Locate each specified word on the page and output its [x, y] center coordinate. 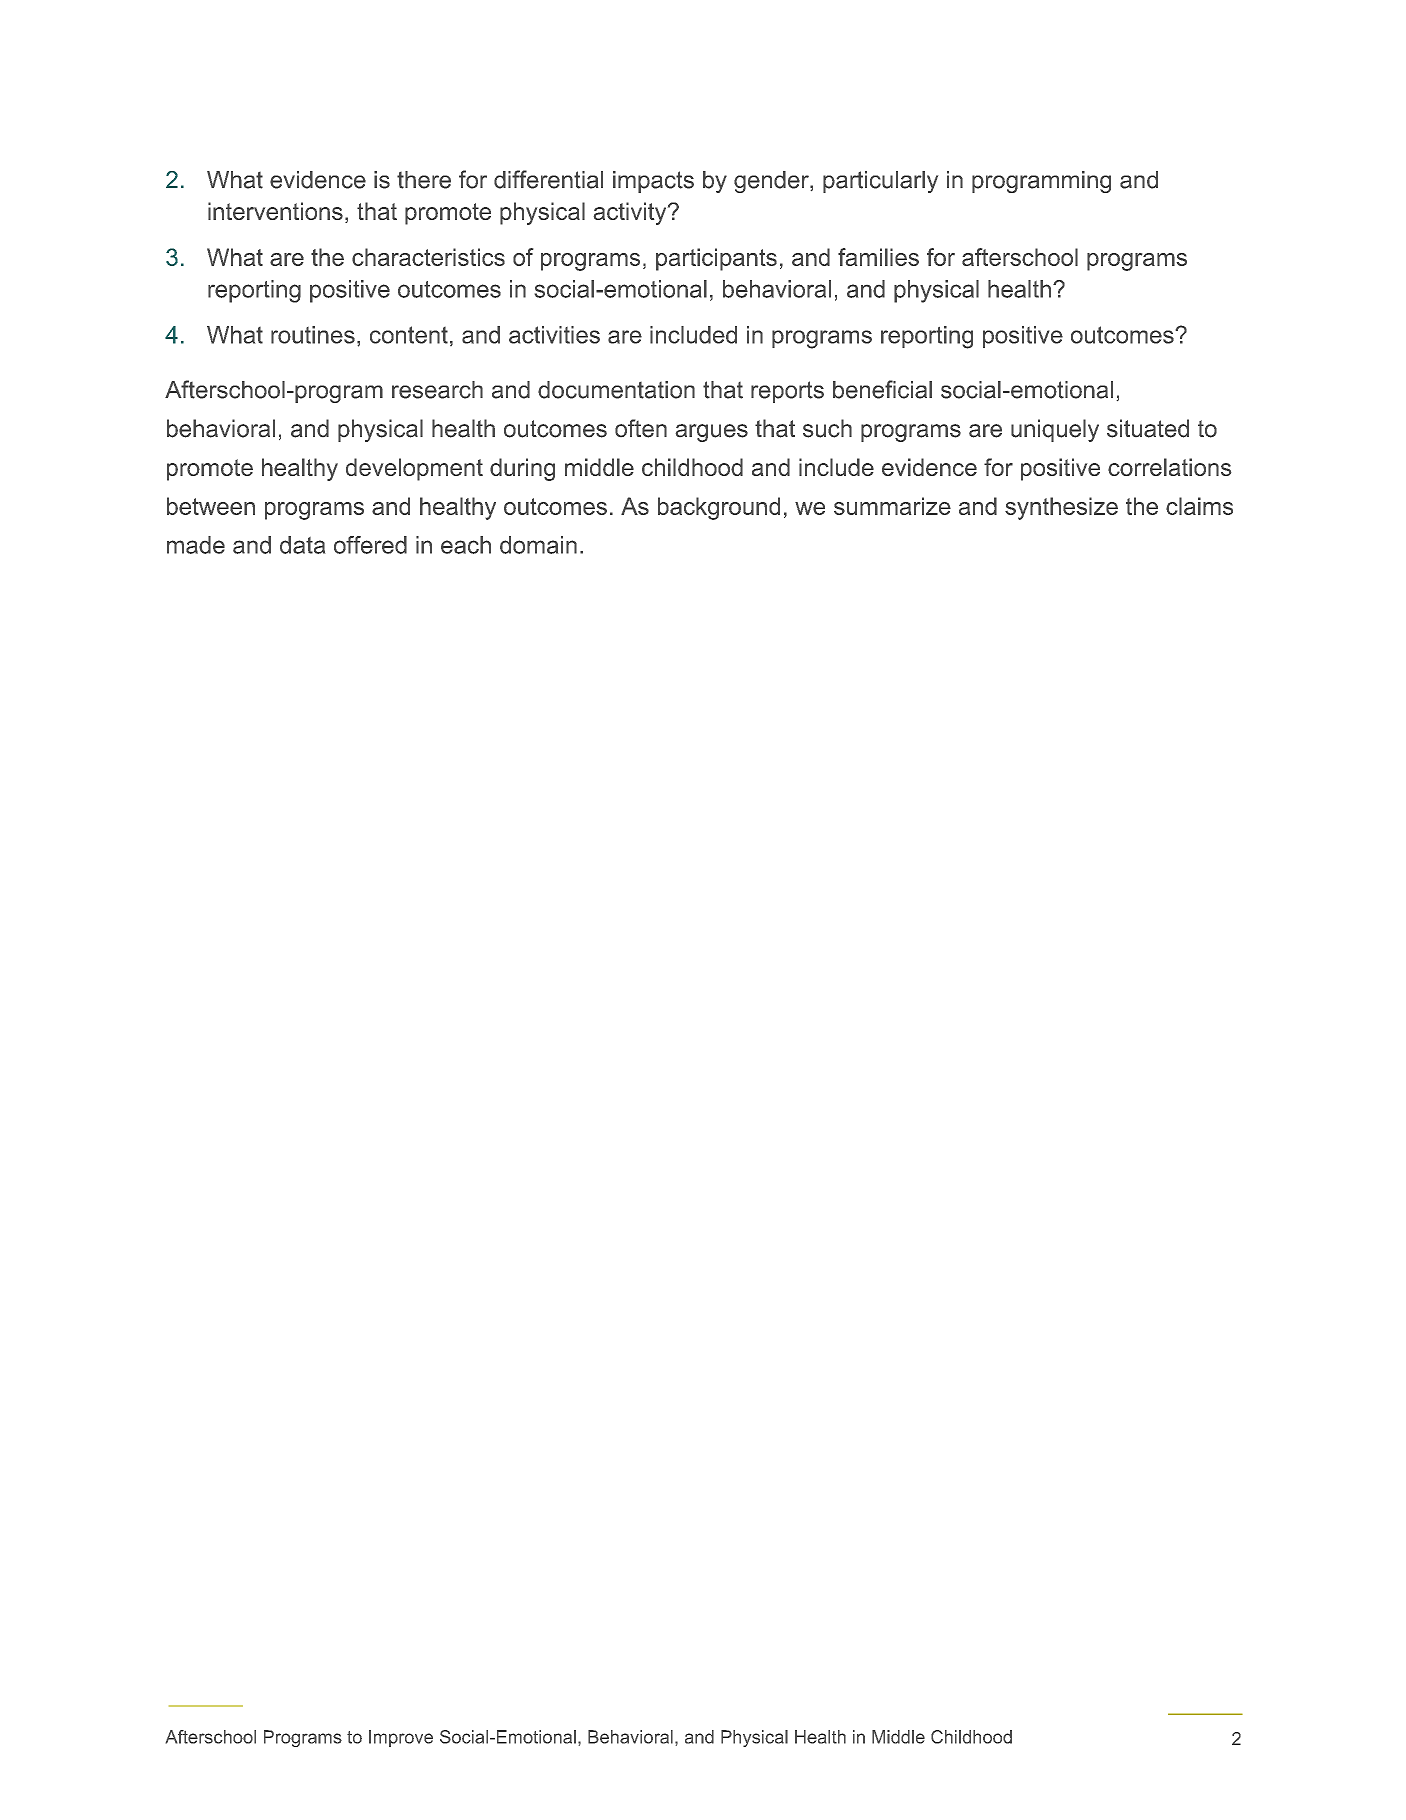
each [466, 545]
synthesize [1061, 508]
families [878, 257]
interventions [275, 211]
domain [538, 545]
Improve [401, 1738]
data [302, 545]
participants [716, 259]
